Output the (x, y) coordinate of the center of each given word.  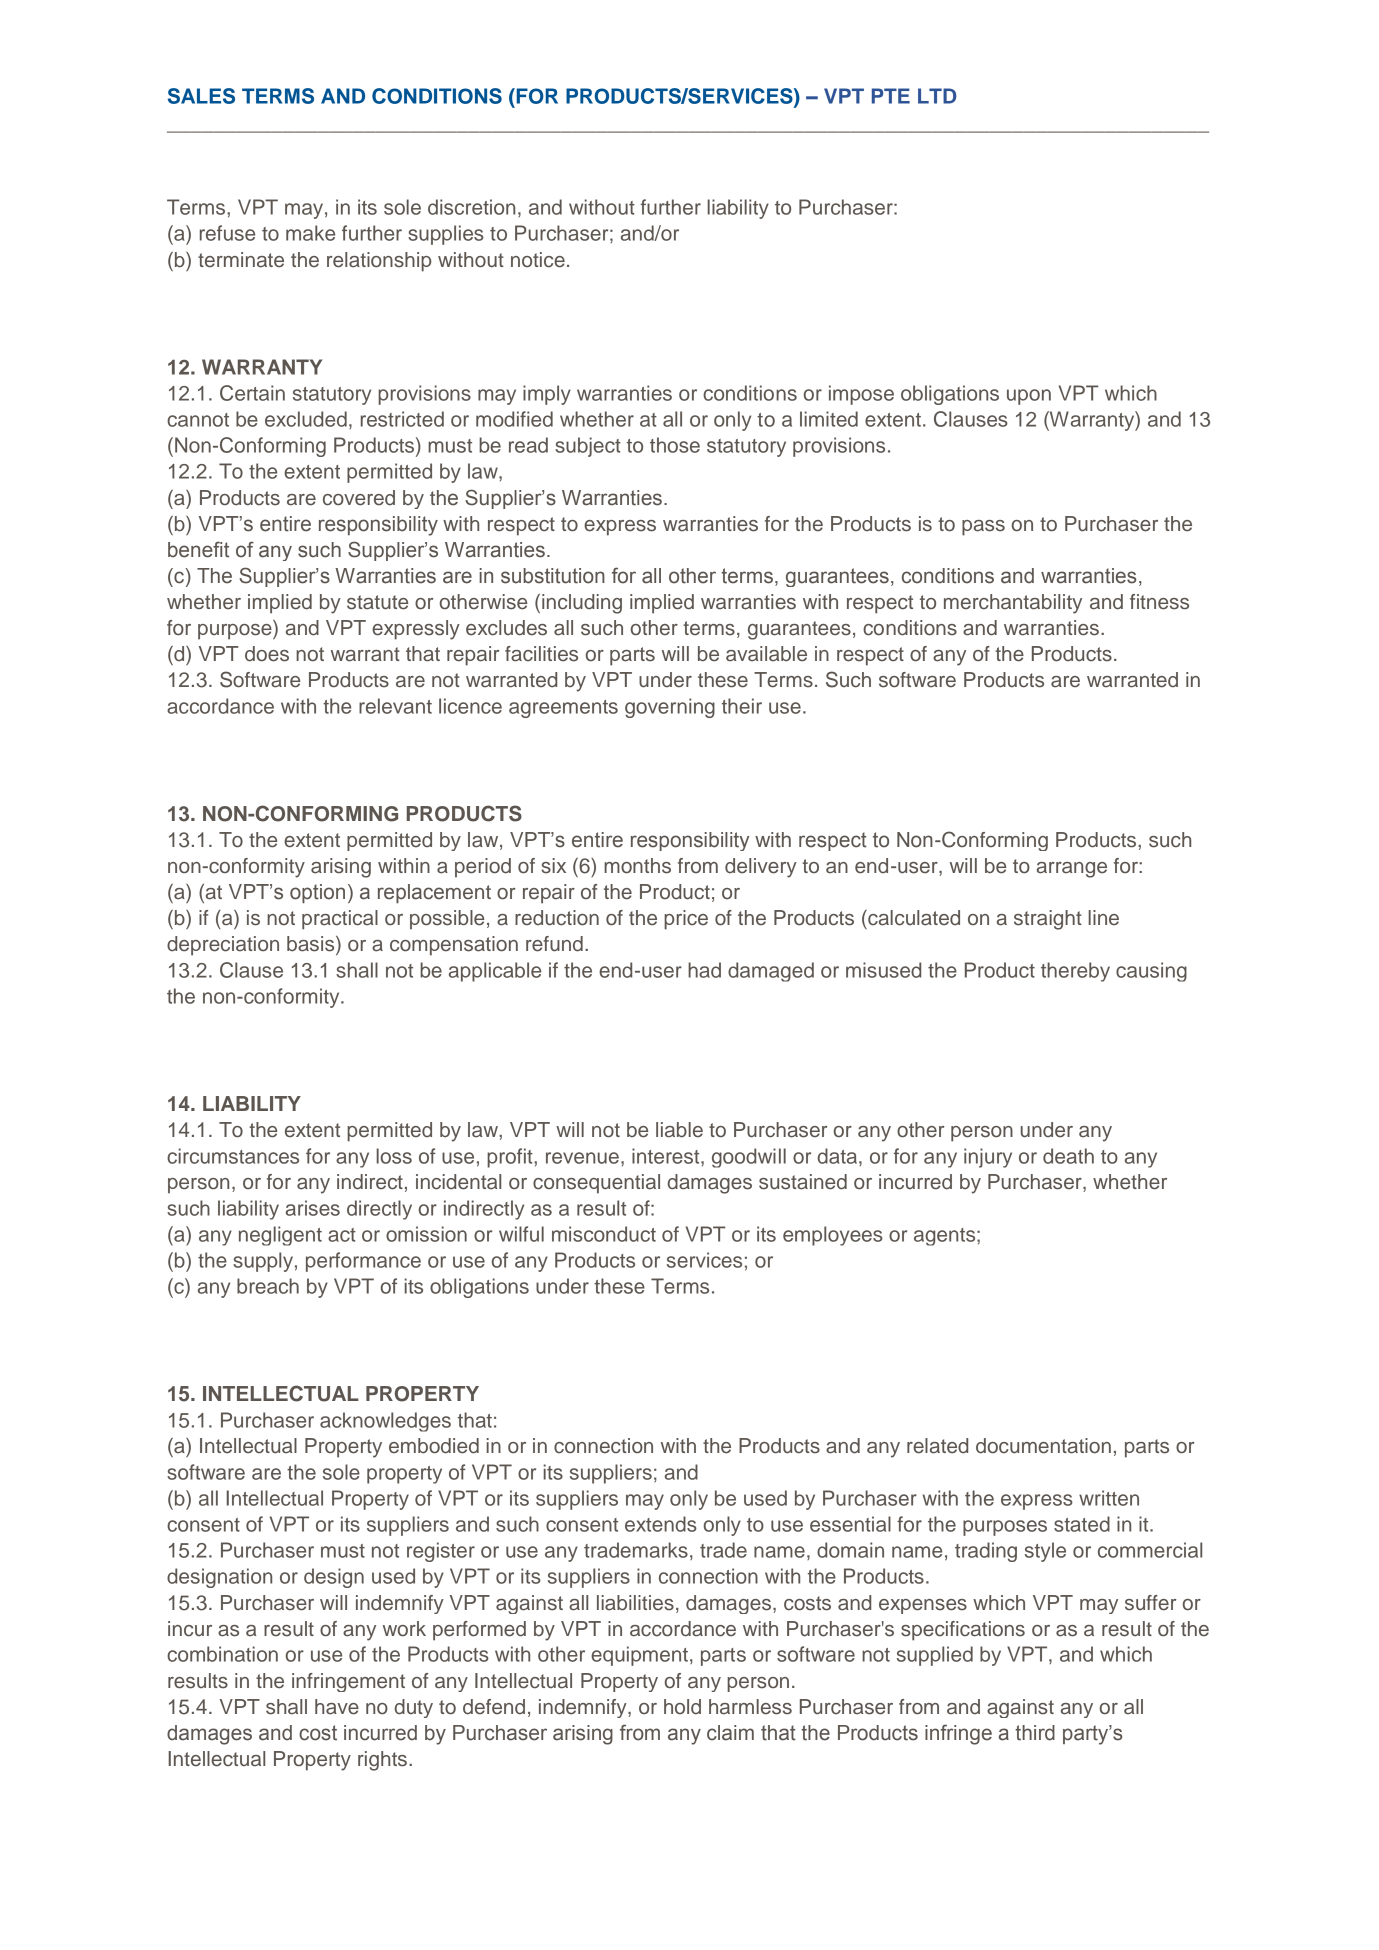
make (310, 233)
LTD (937, 96)
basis (312, 945)
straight (1048, 920)
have (337, 1707)
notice (538, 260)
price (686, 920)
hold (682, 1707)
